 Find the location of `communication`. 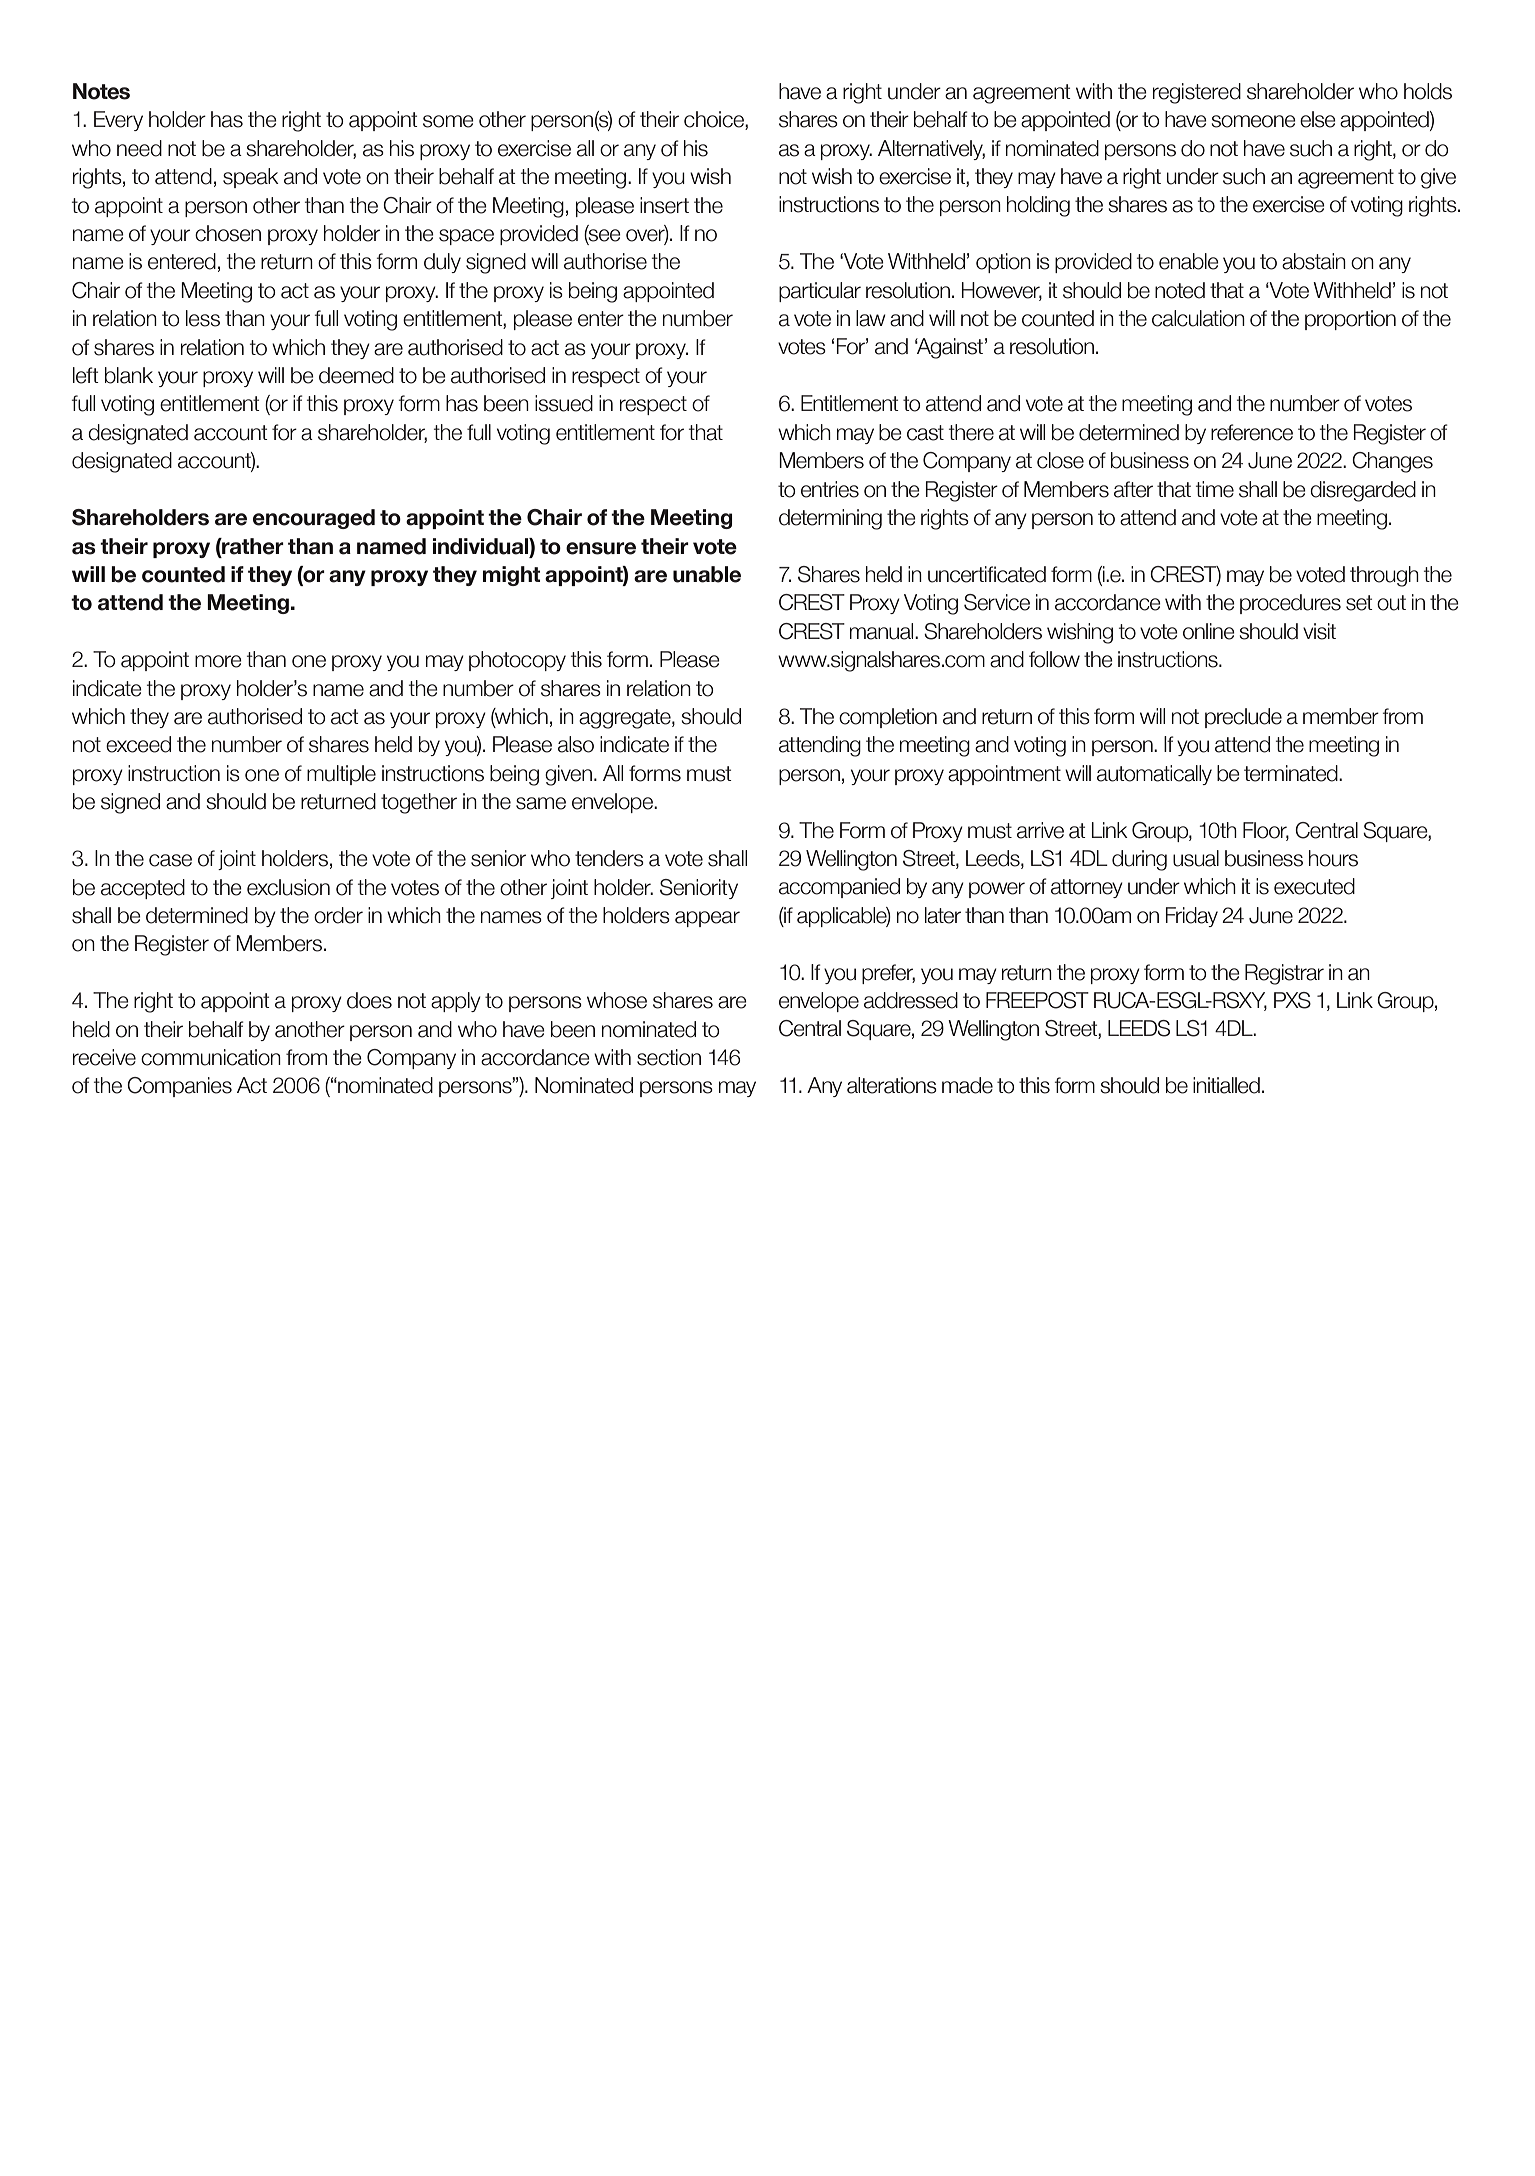

communication is located at coordinates (211, 1057).
